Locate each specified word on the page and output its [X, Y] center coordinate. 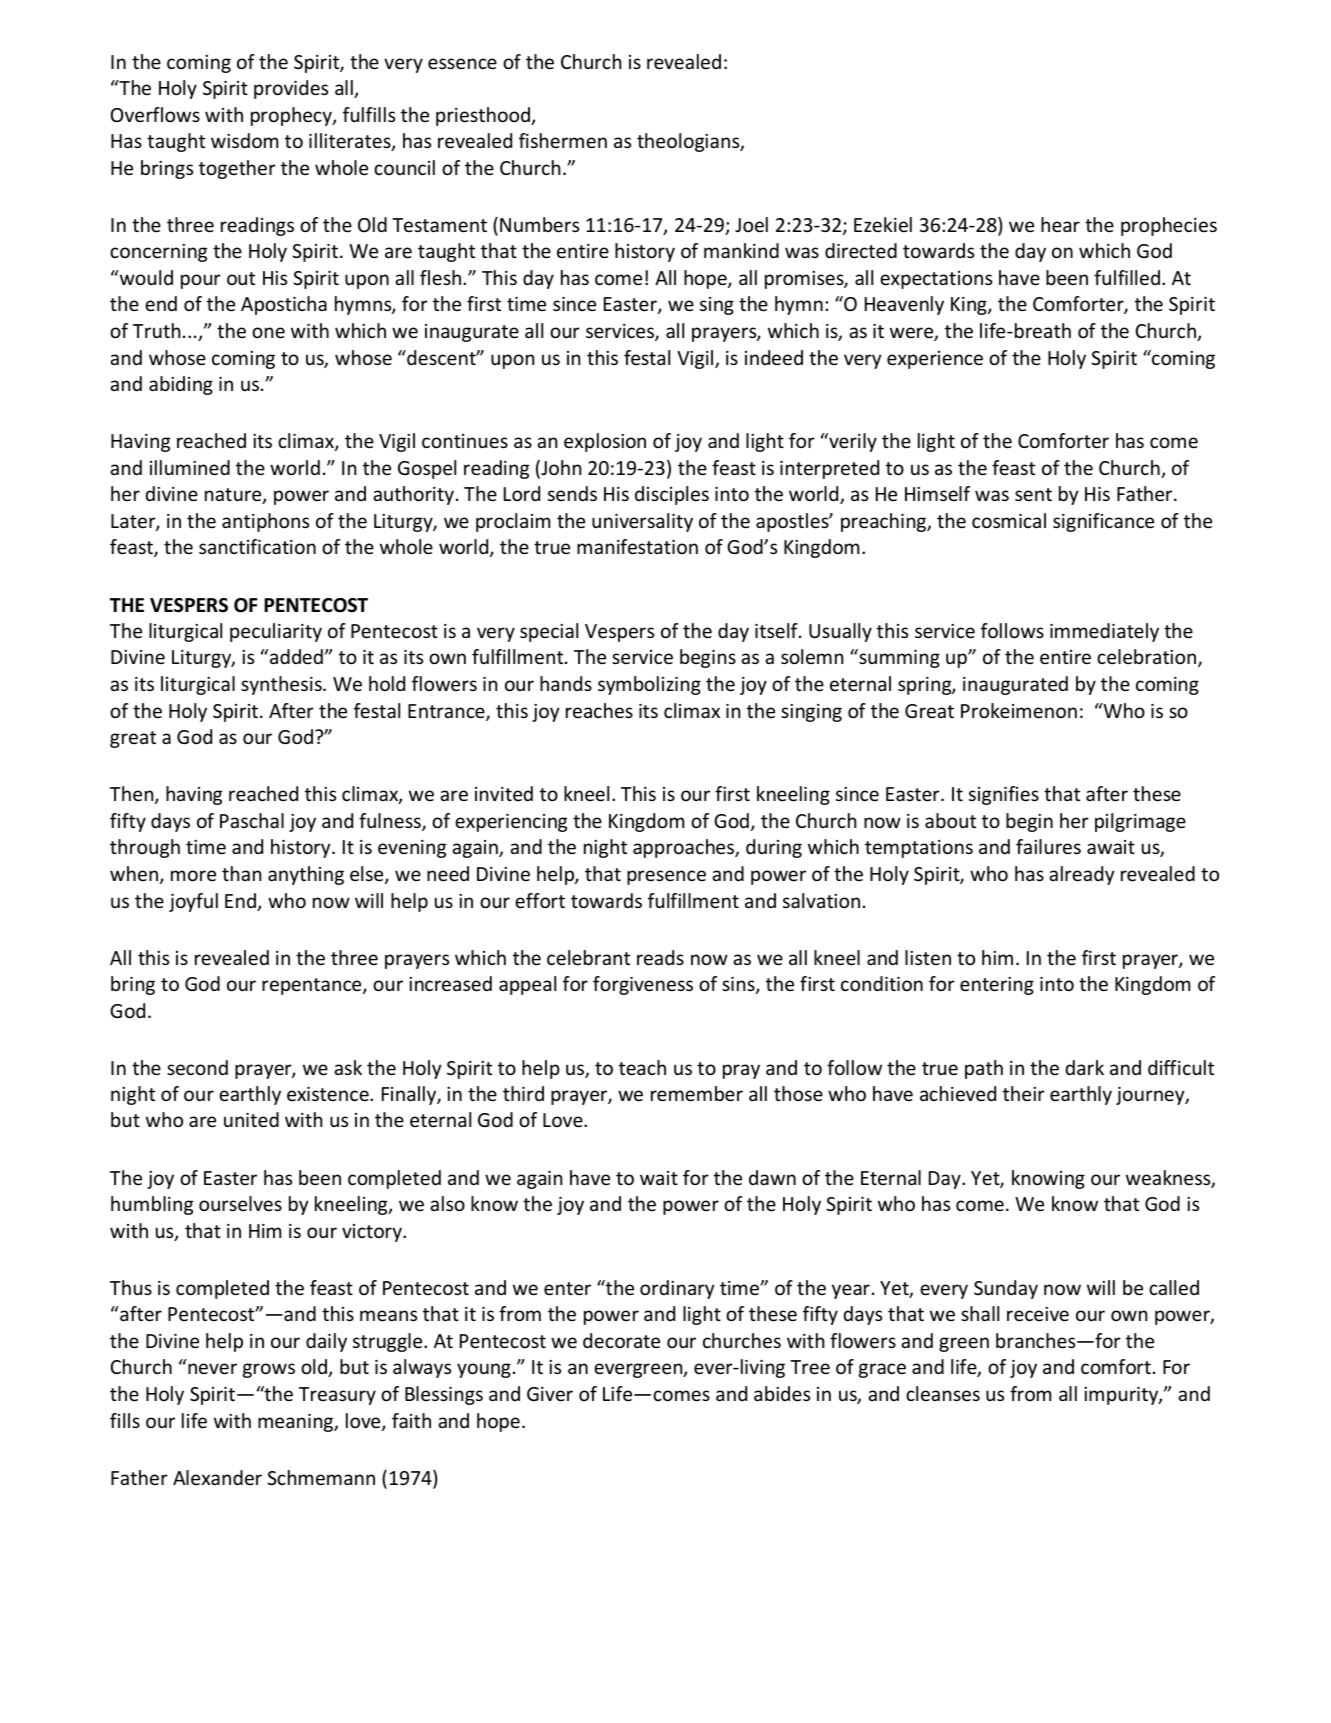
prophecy [292, 116]
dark [1084, 1067]
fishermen [563, 140]
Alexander [217, 1477]
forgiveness [643, 985]
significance [1103, 522]
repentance [313, 986]
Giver [550, 1394]
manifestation [637, 546]
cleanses [943, 1393]
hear [1060, 224]
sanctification [257, 546]
